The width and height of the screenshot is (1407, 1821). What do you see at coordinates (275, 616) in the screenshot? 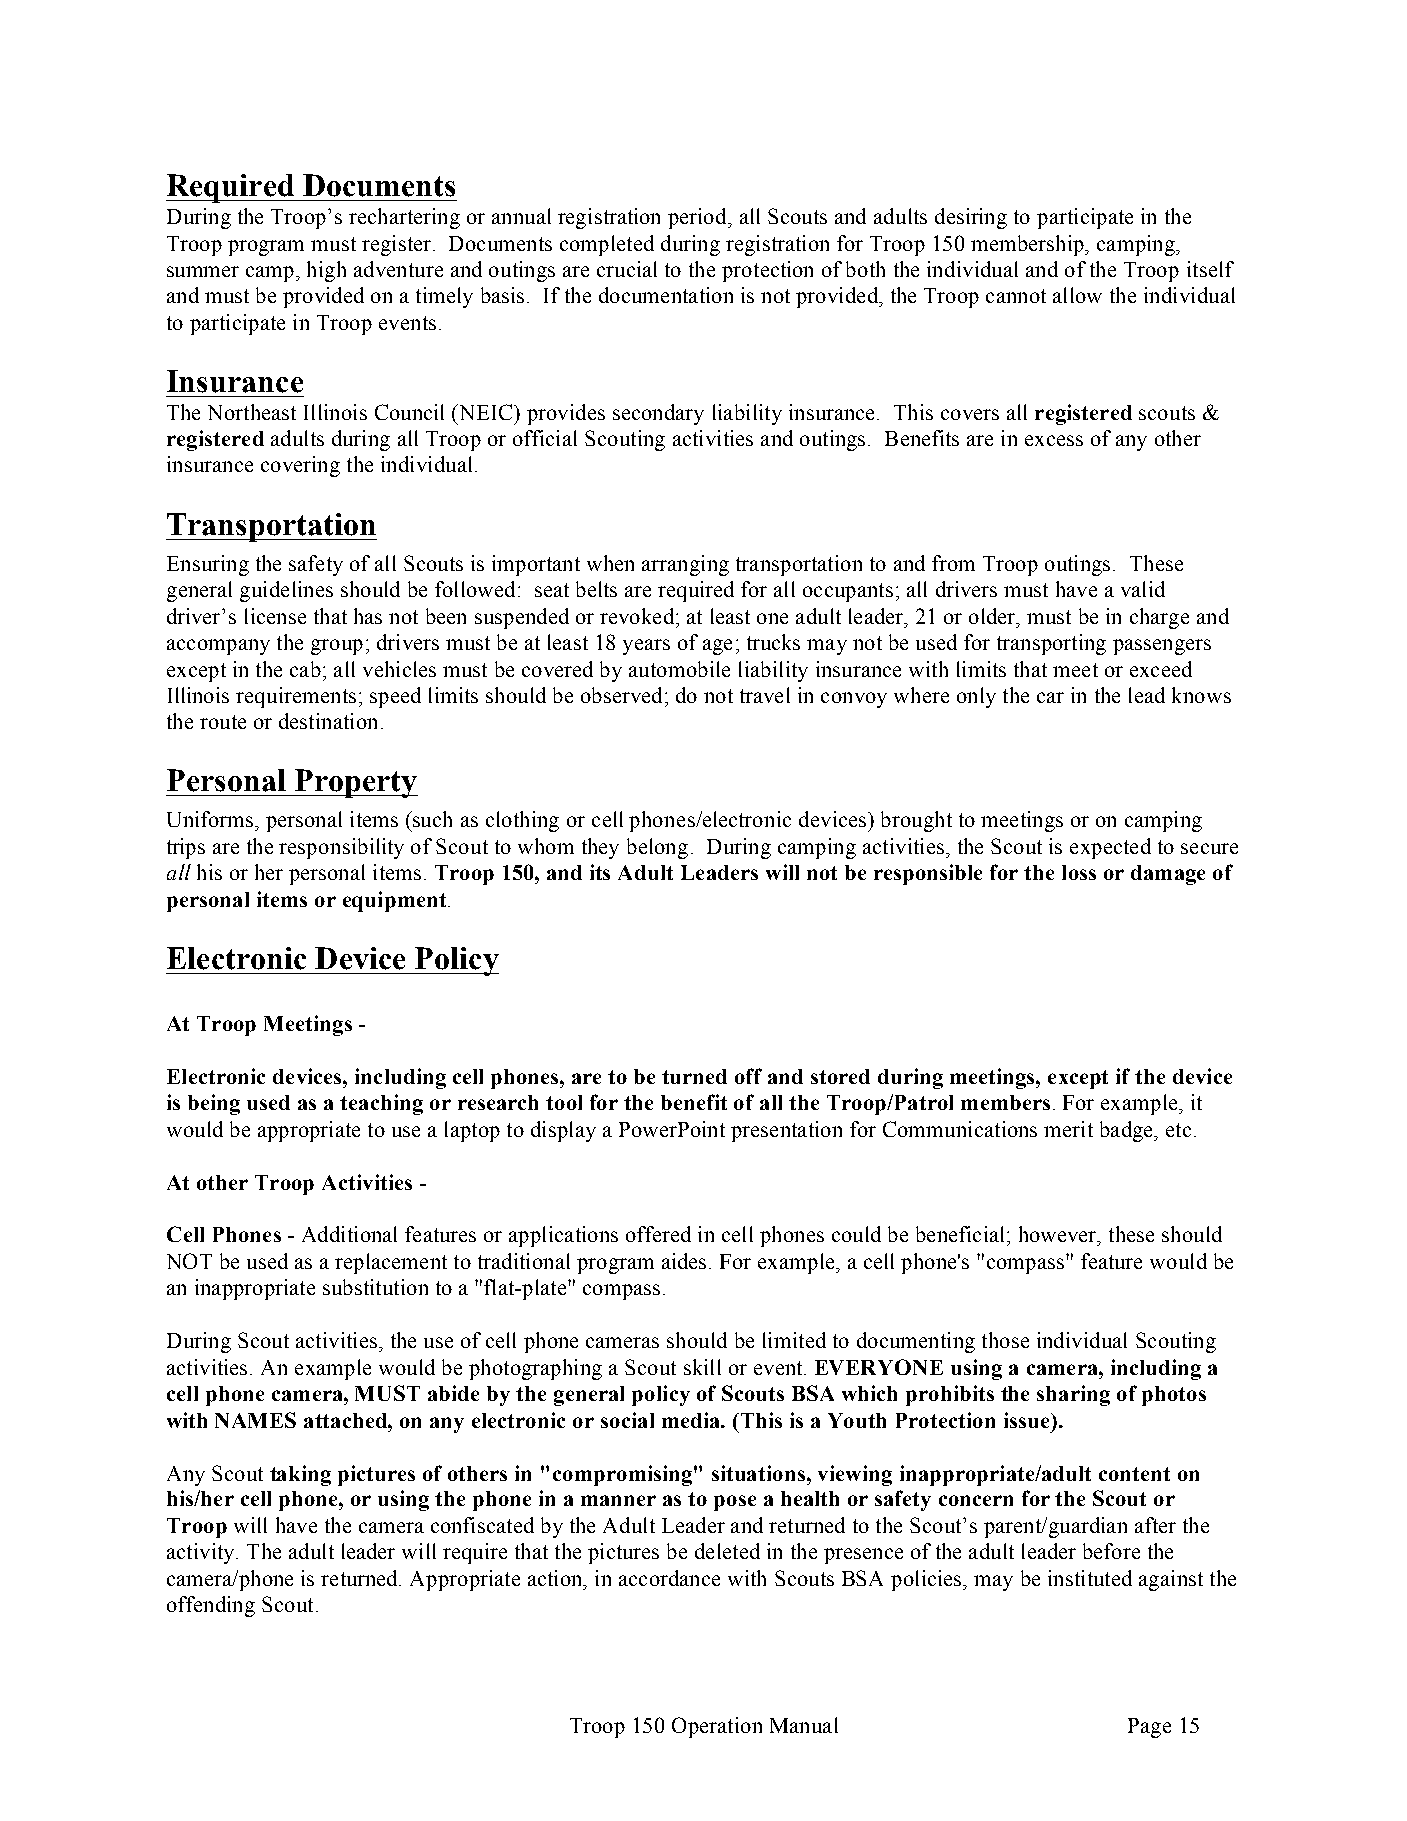
I see `license` at bounding box center [275, 616].
